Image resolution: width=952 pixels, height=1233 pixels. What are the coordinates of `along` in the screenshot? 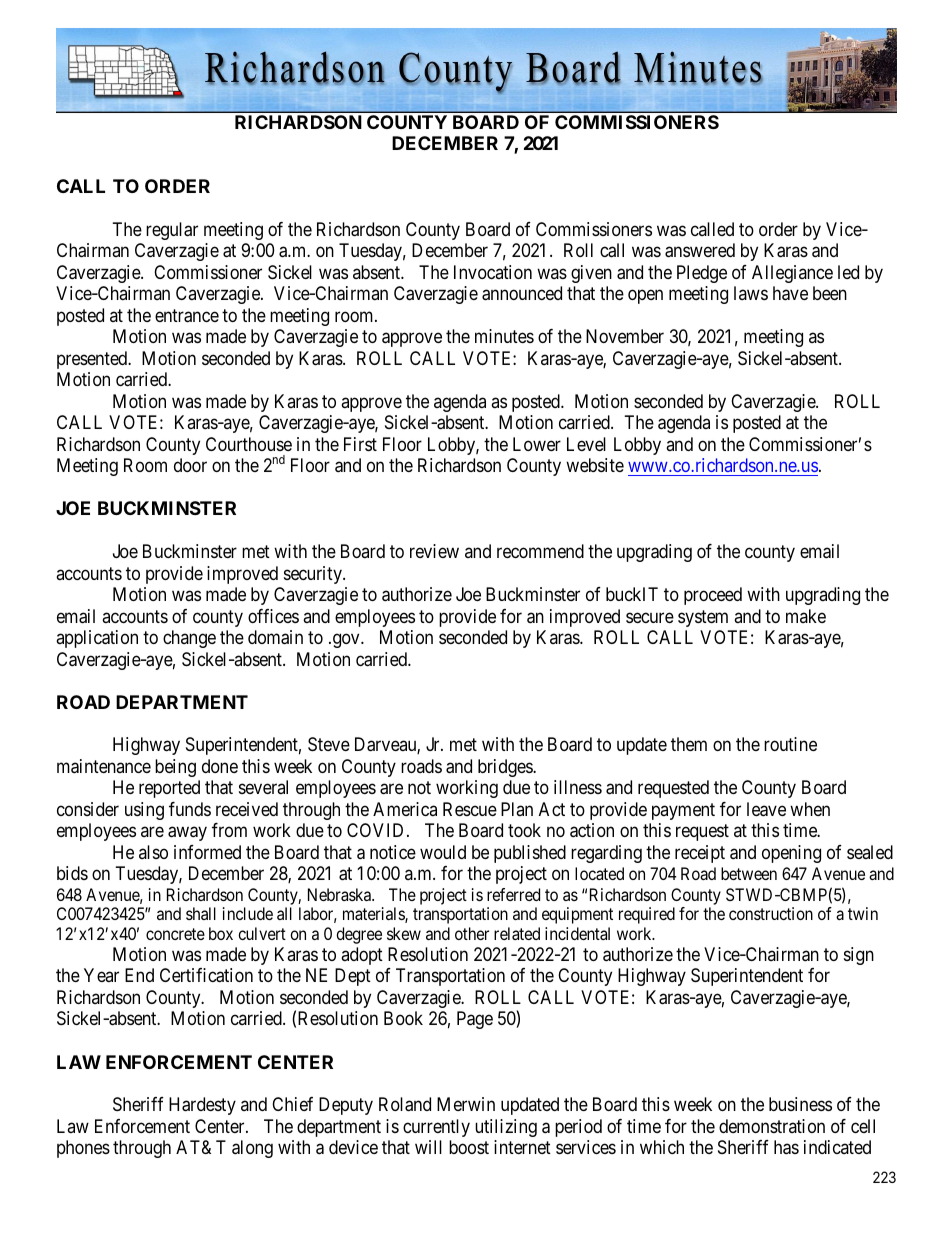 It's located at (252, 1149).
